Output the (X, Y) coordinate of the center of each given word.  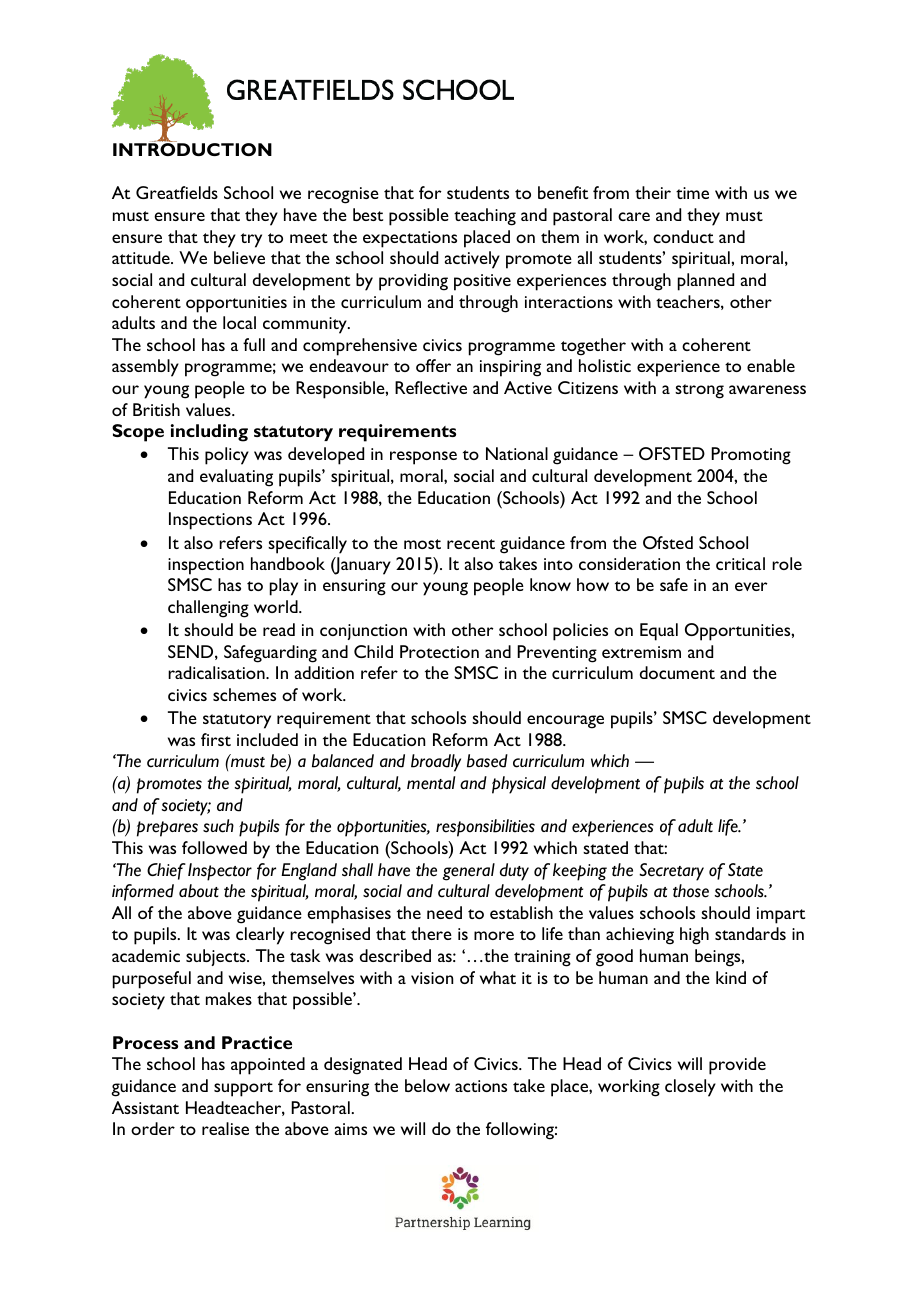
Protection (439, 651)
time (692, 193)
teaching (485, 217)
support (243, 1089)
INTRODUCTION (192, 148)
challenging (208, 609)
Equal (659, 632)
